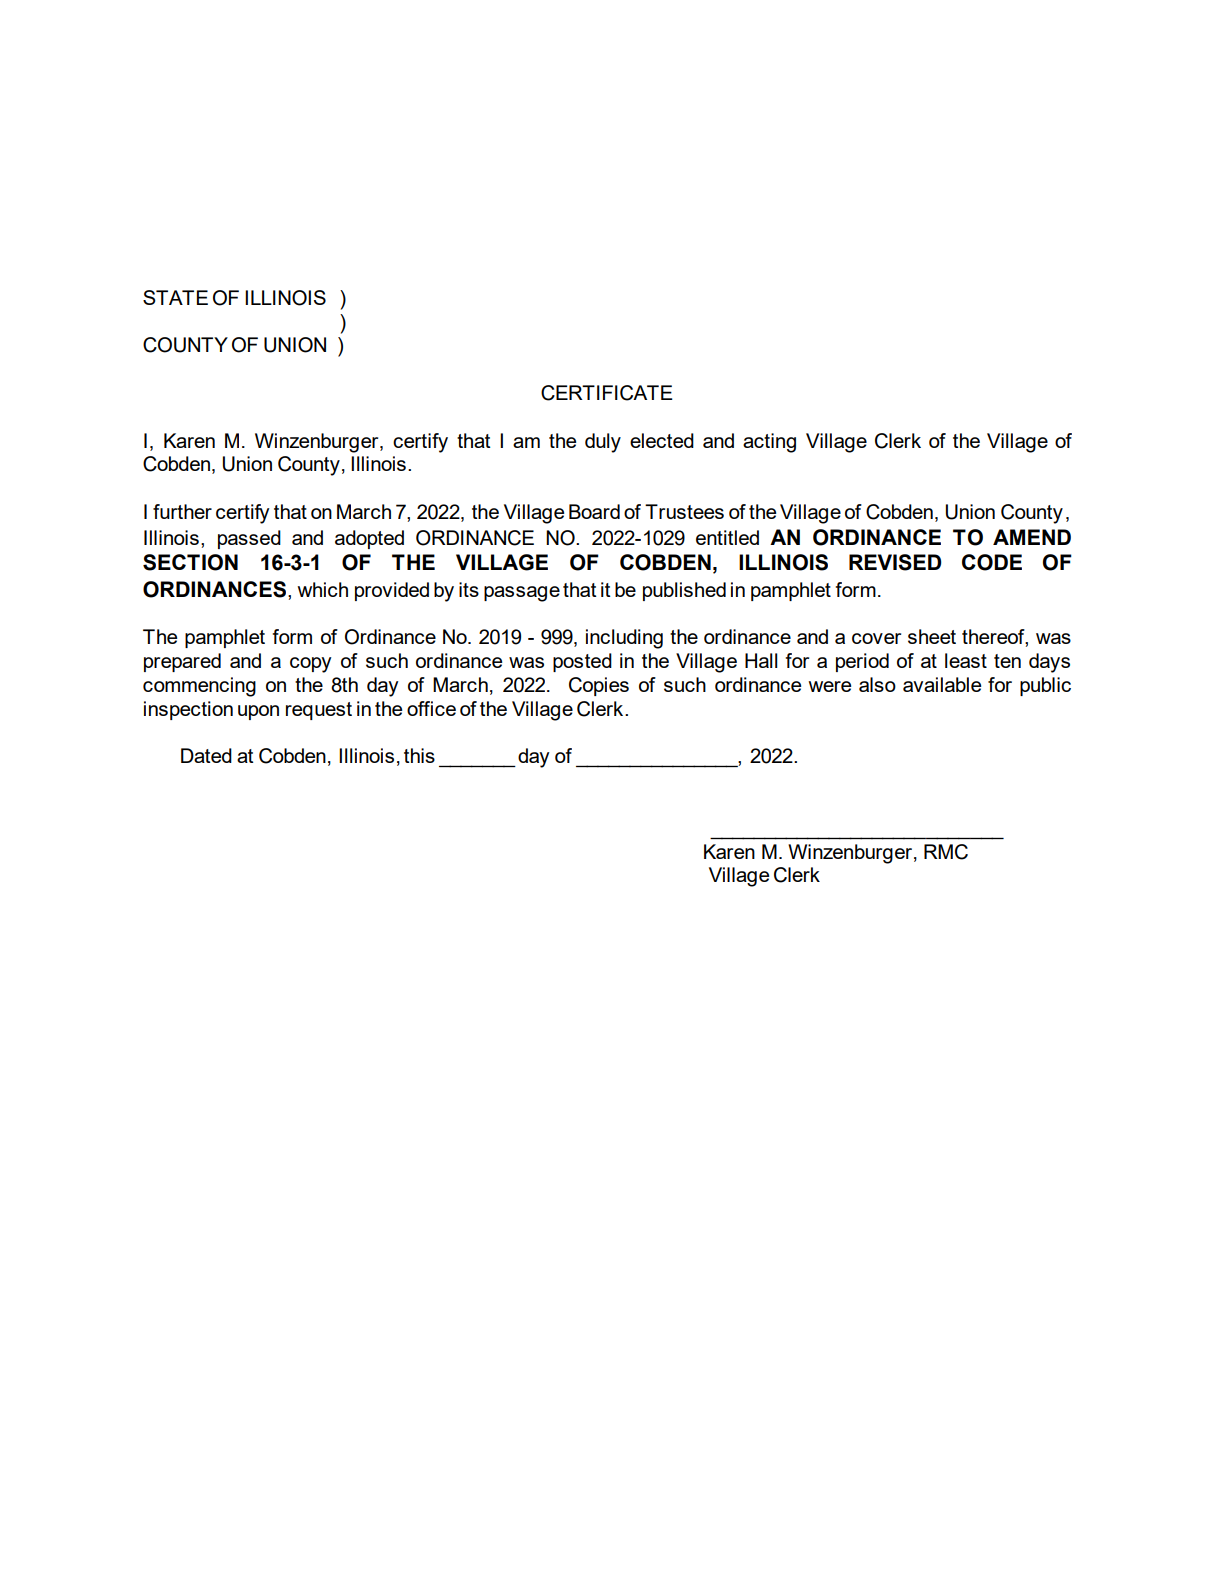  Describe the element at coordinates (607, 393) in the image. I see `CERTIFICATE` at that location.
